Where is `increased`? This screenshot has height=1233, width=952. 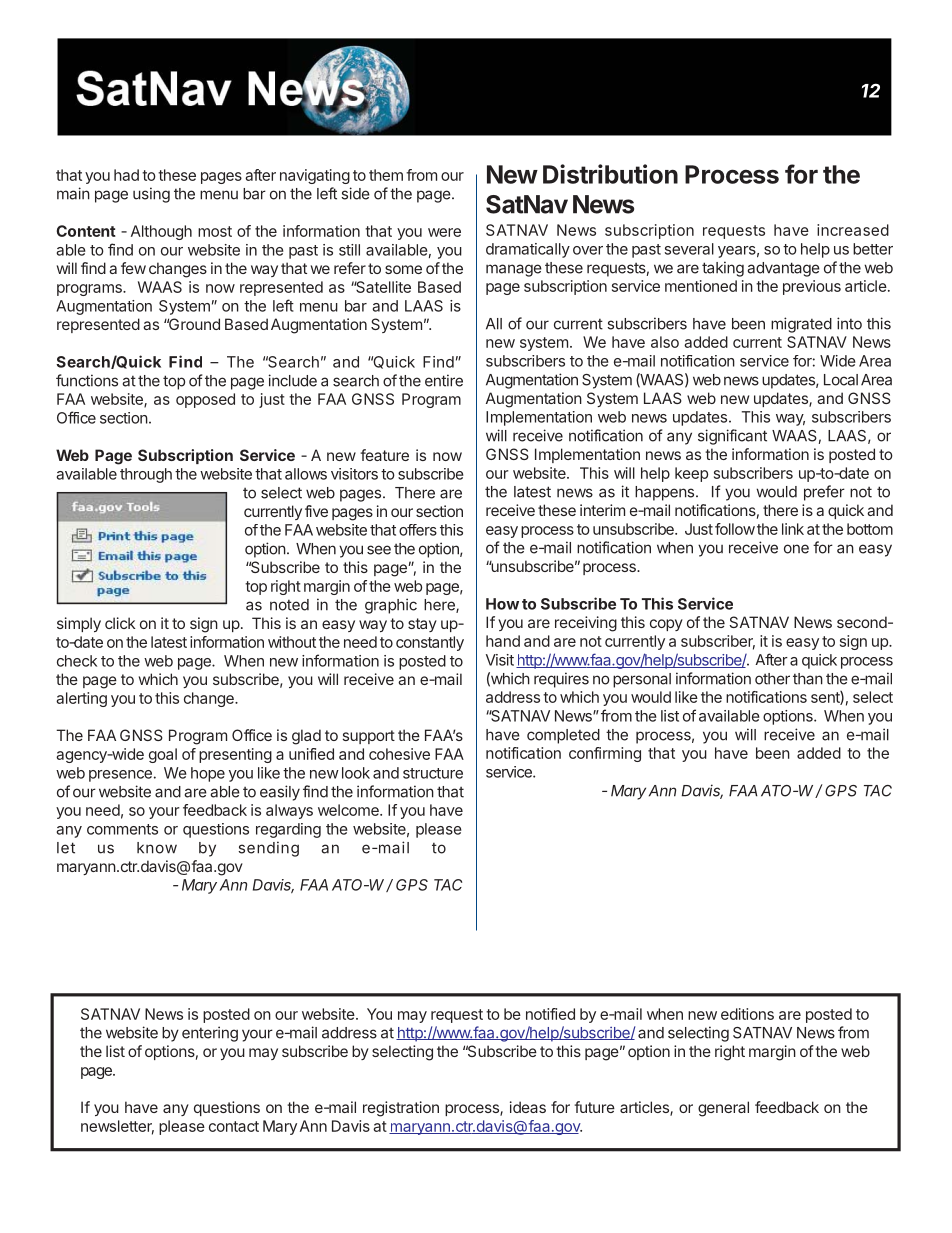
increased is located at coordinates (853, 230).
